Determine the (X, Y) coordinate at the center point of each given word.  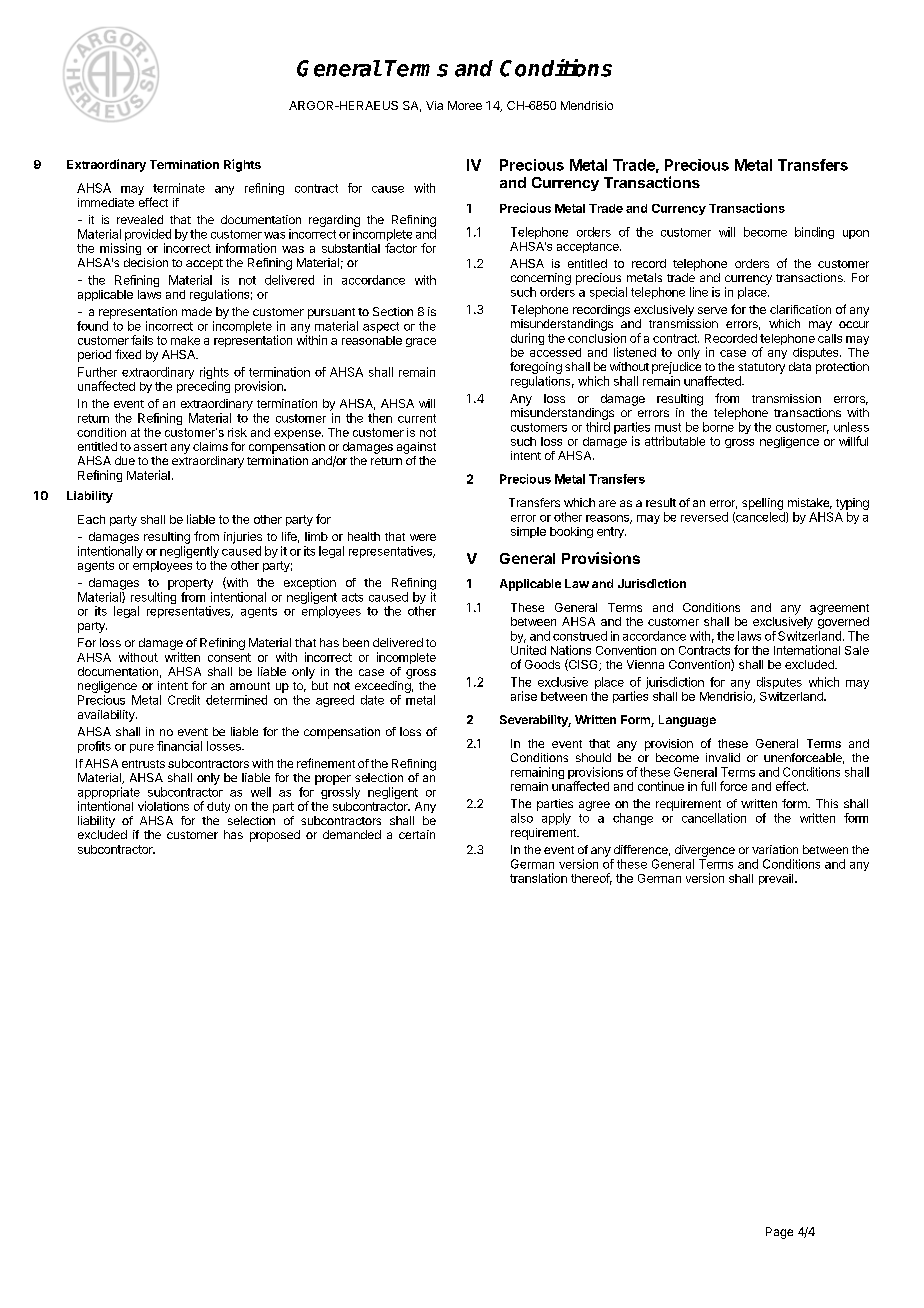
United (528, 650)
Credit (184, 700)
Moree (465, 105)
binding (814, 233)
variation (775, 849)
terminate (179, 188)
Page (779, 1233)
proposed (275, 836)
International (807, 650)
